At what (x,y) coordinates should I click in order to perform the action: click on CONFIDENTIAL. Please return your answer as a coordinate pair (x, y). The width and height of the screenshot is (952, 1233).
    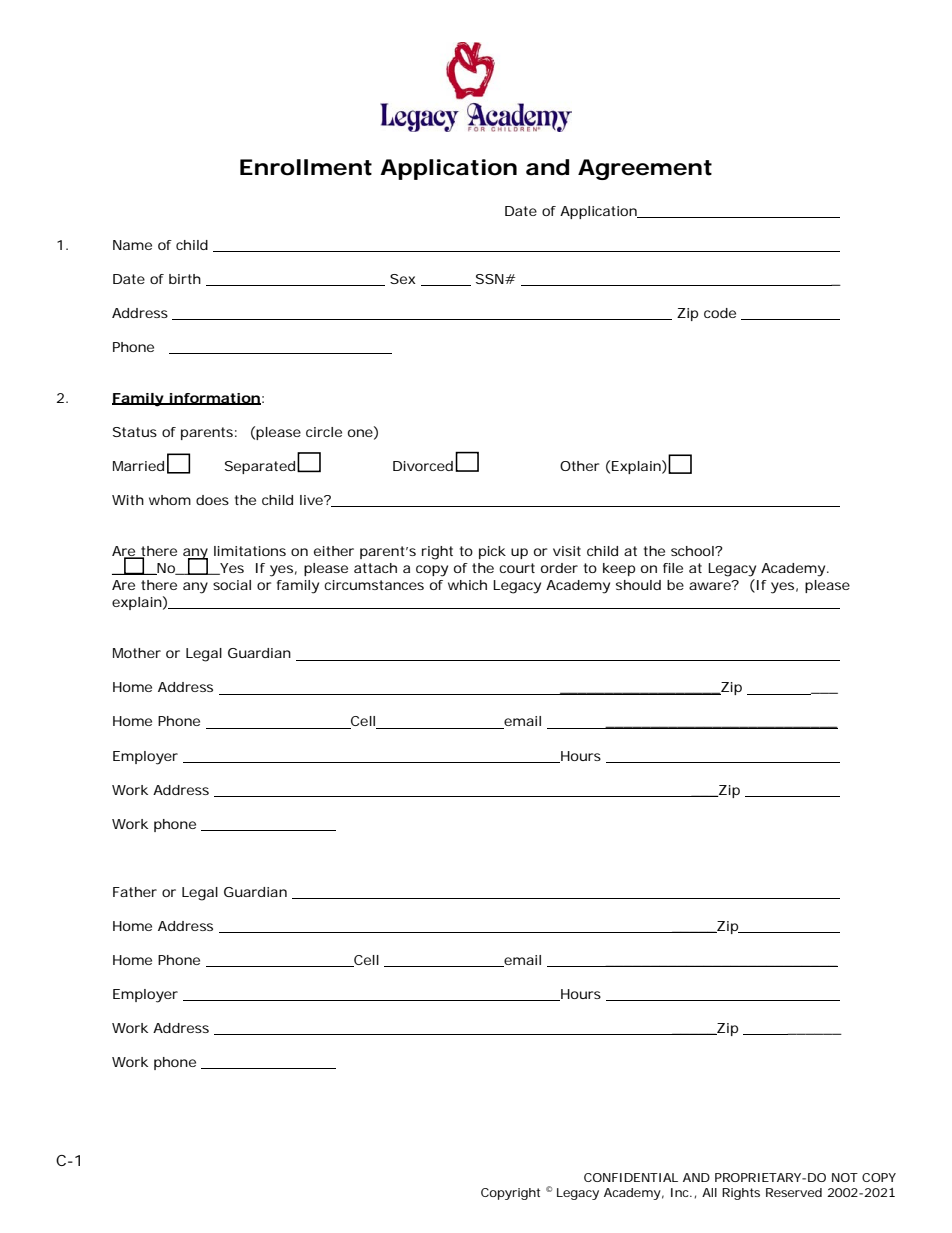
    Looking at the image, I should click on (631, 1177).
